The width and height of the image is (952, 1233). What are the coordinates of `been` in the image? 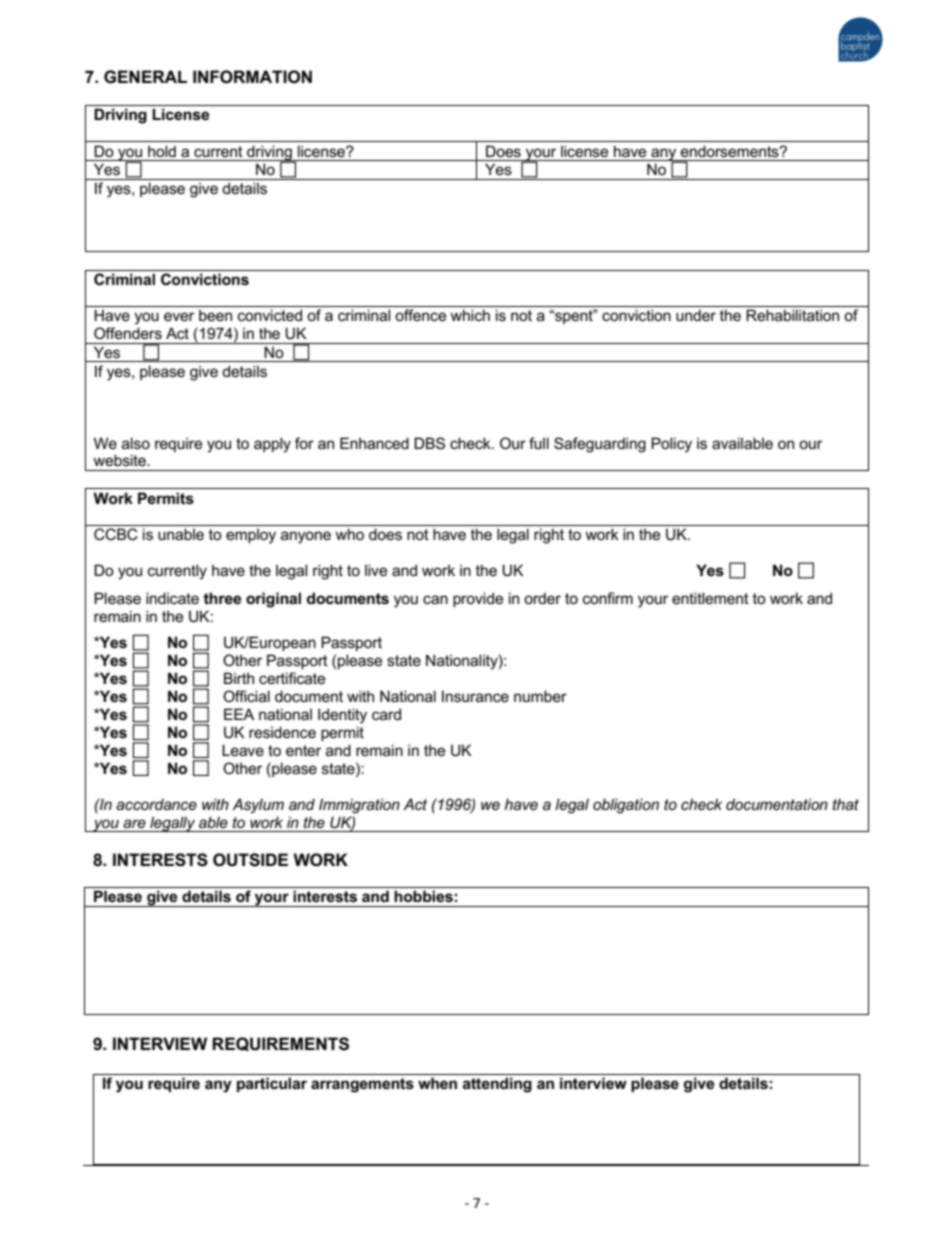 It's located at (215, 315).
